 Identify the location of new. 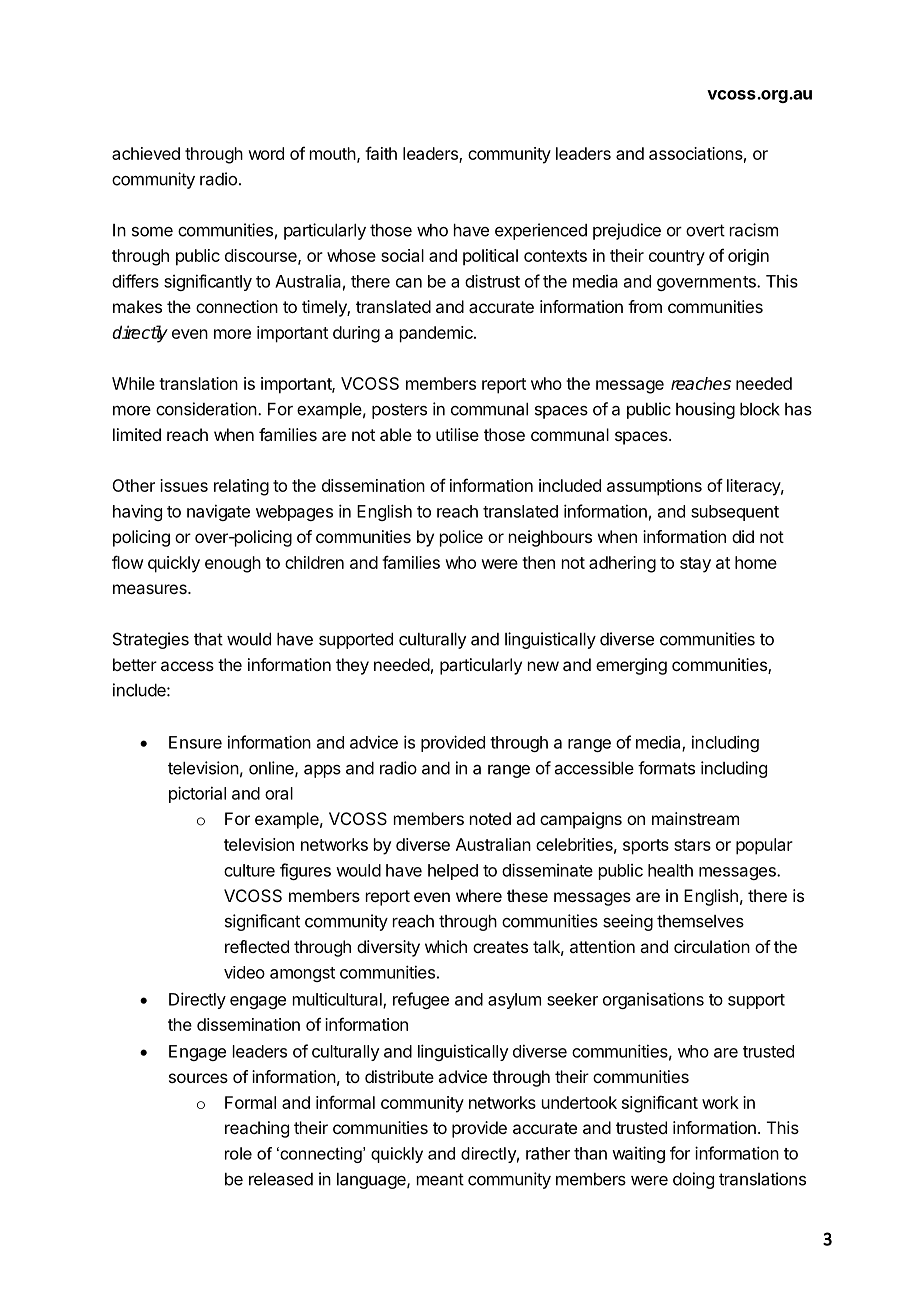
(543, 666).
